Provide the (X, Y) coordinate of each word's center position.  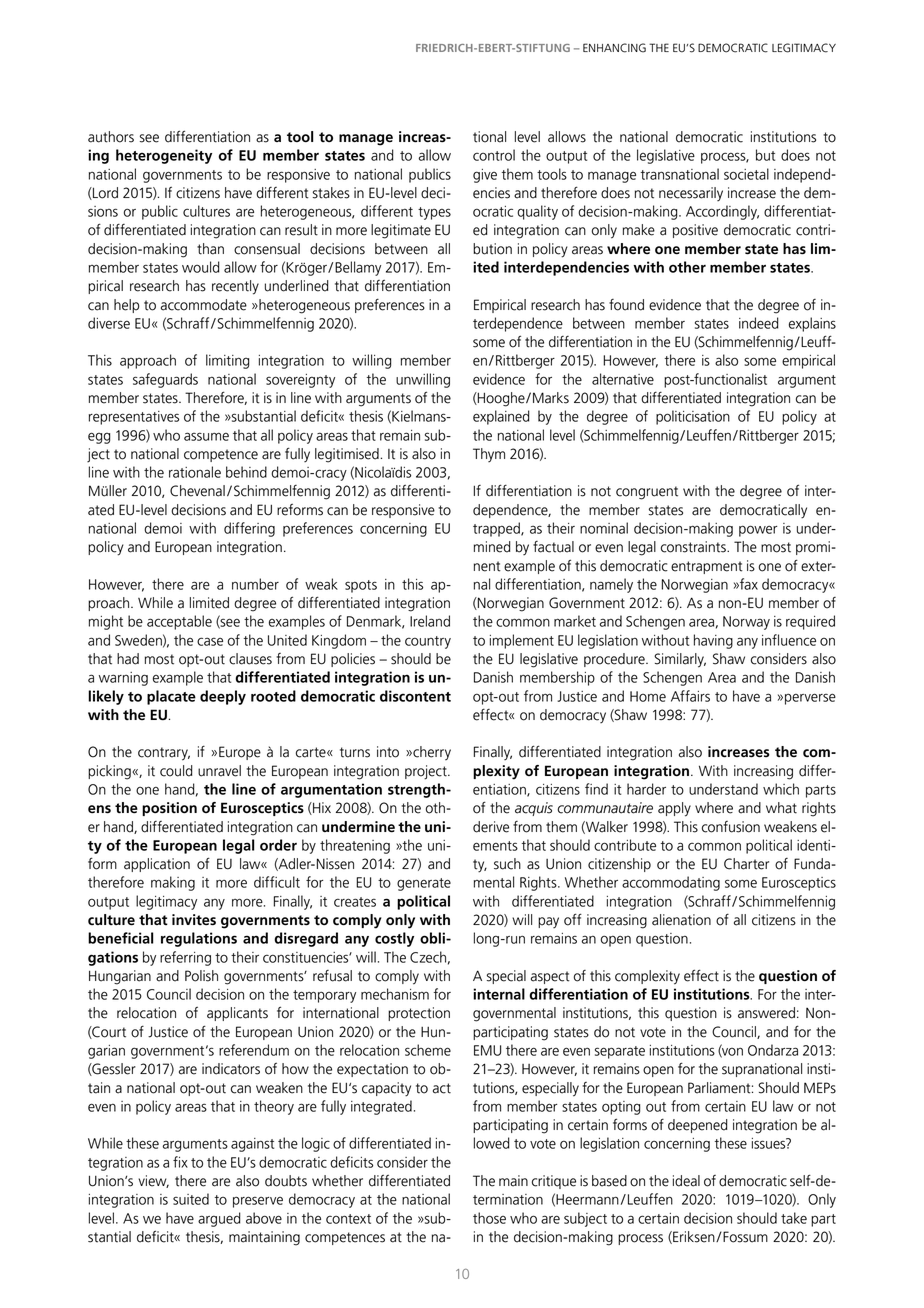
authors (111, 137)
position (169, 809)
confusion (731, 827)
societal (746, 174)
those (489, 1218)
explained (501, 417)
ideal (686, 1181)
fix (180, 1162)
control (494, 155)
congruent (647, 493)
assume (206, 436)
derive (491, 827)
